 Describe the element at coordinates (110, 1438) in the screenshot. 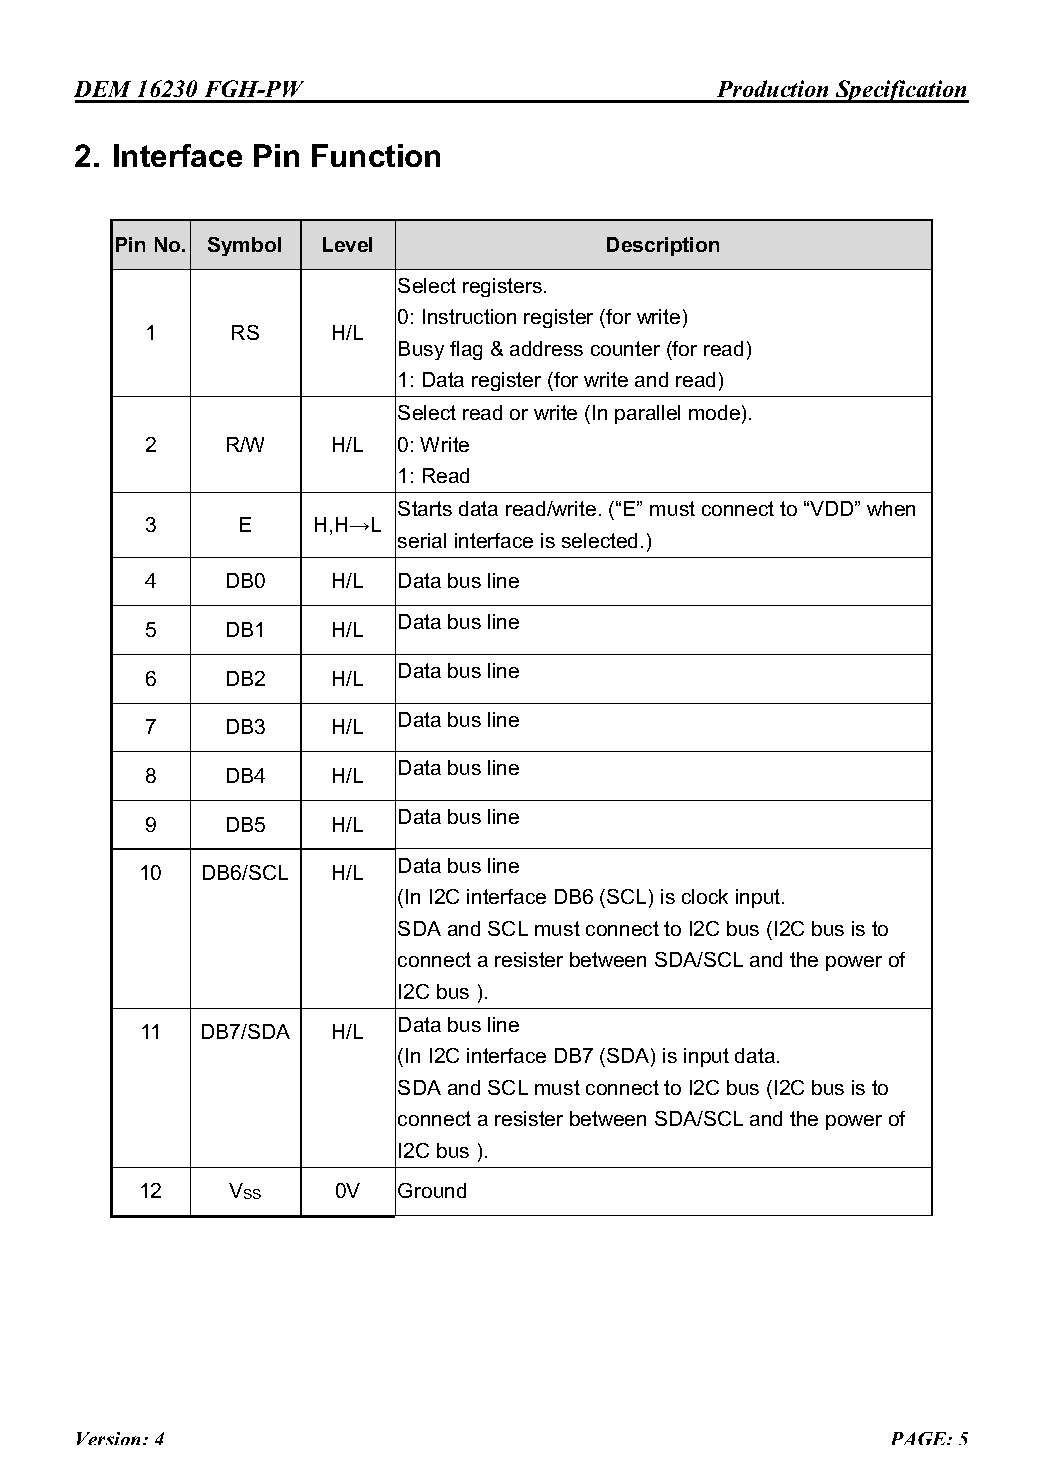

I see `Version` at that location.
